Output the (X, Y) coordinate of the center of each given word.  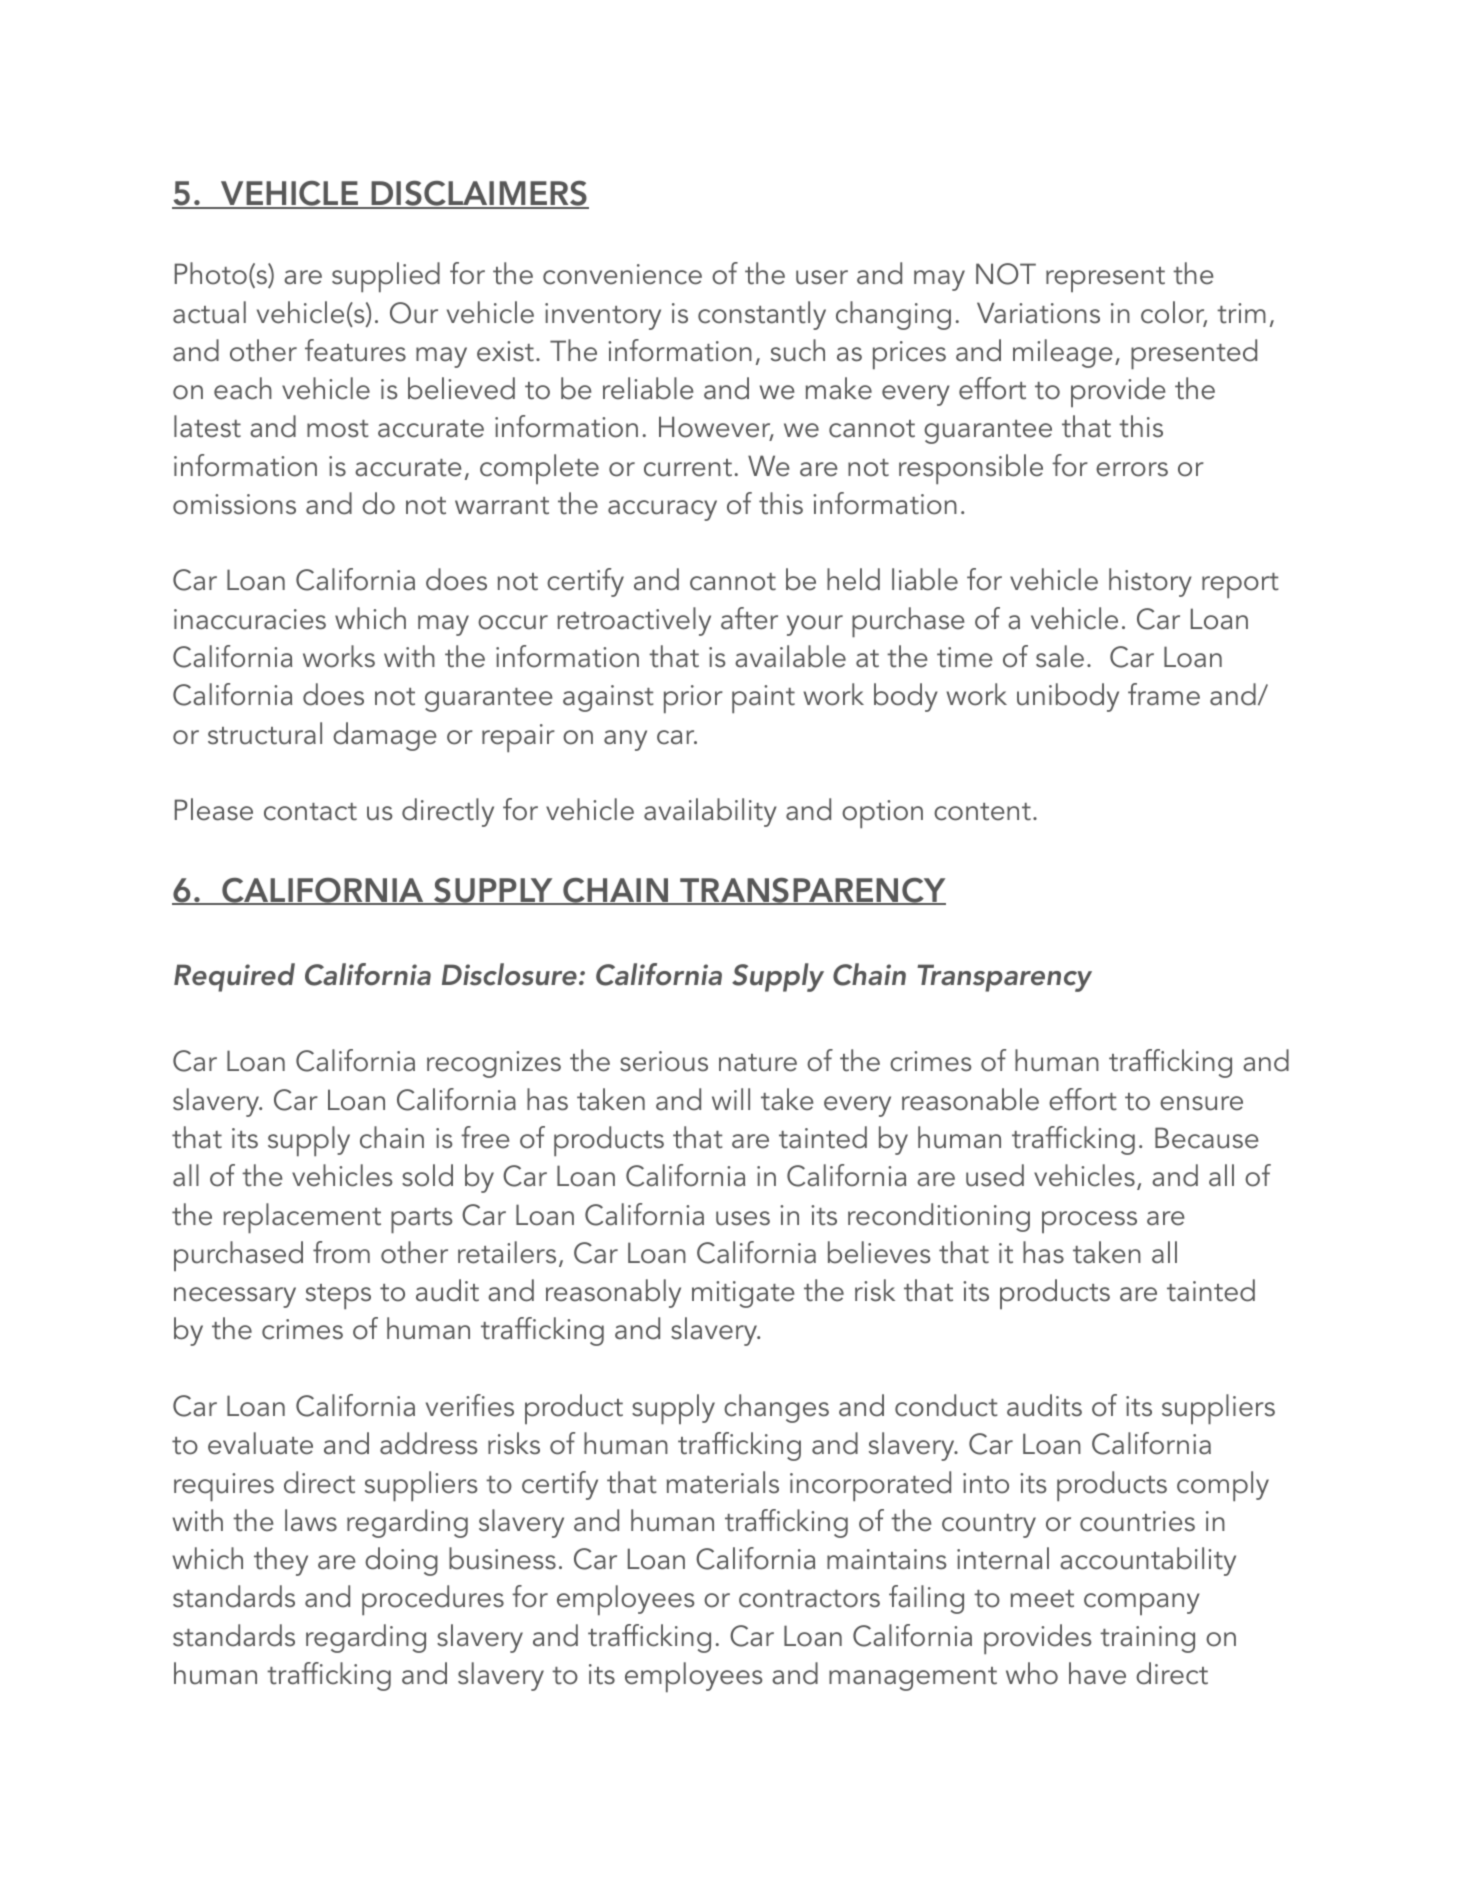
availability (710, 812)
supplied (386, 277)
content (982, 812)
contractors (809, 1599)
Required (234, 977)
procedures (433, 1600)
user (822, 277)
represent (1105, 279)
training (1147, 1639)
